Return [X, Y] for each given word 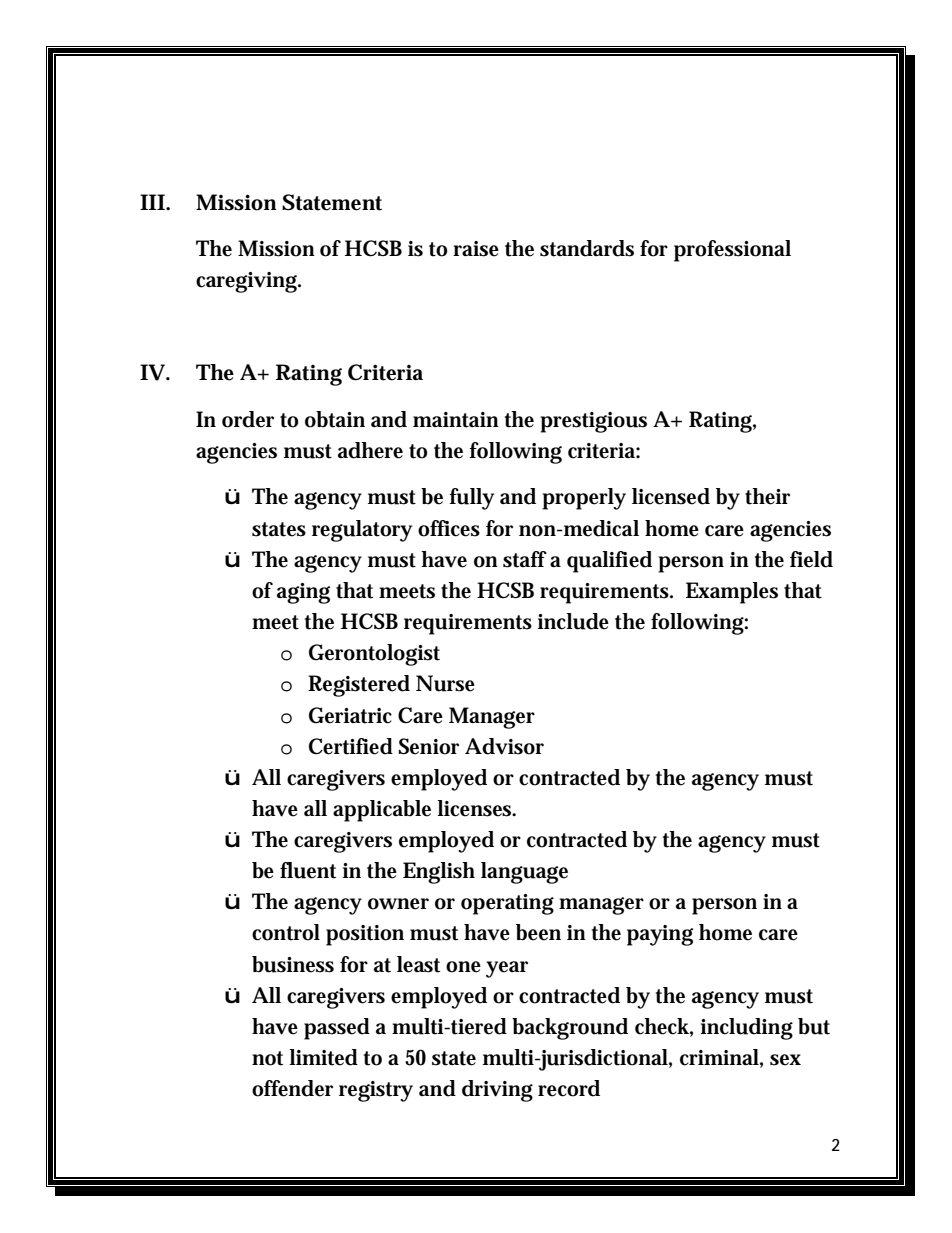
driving [497, 1091]
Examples [732, 593]
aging [303, 593]
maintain [456, 420]
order [248, 419]
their [767, 496]
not [267, 1058]
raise [476, 249]
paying [660, 935]
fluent [308, 870]
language [524, 873]
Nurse [445, 683]
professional [732, 251]
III [152, 202]
